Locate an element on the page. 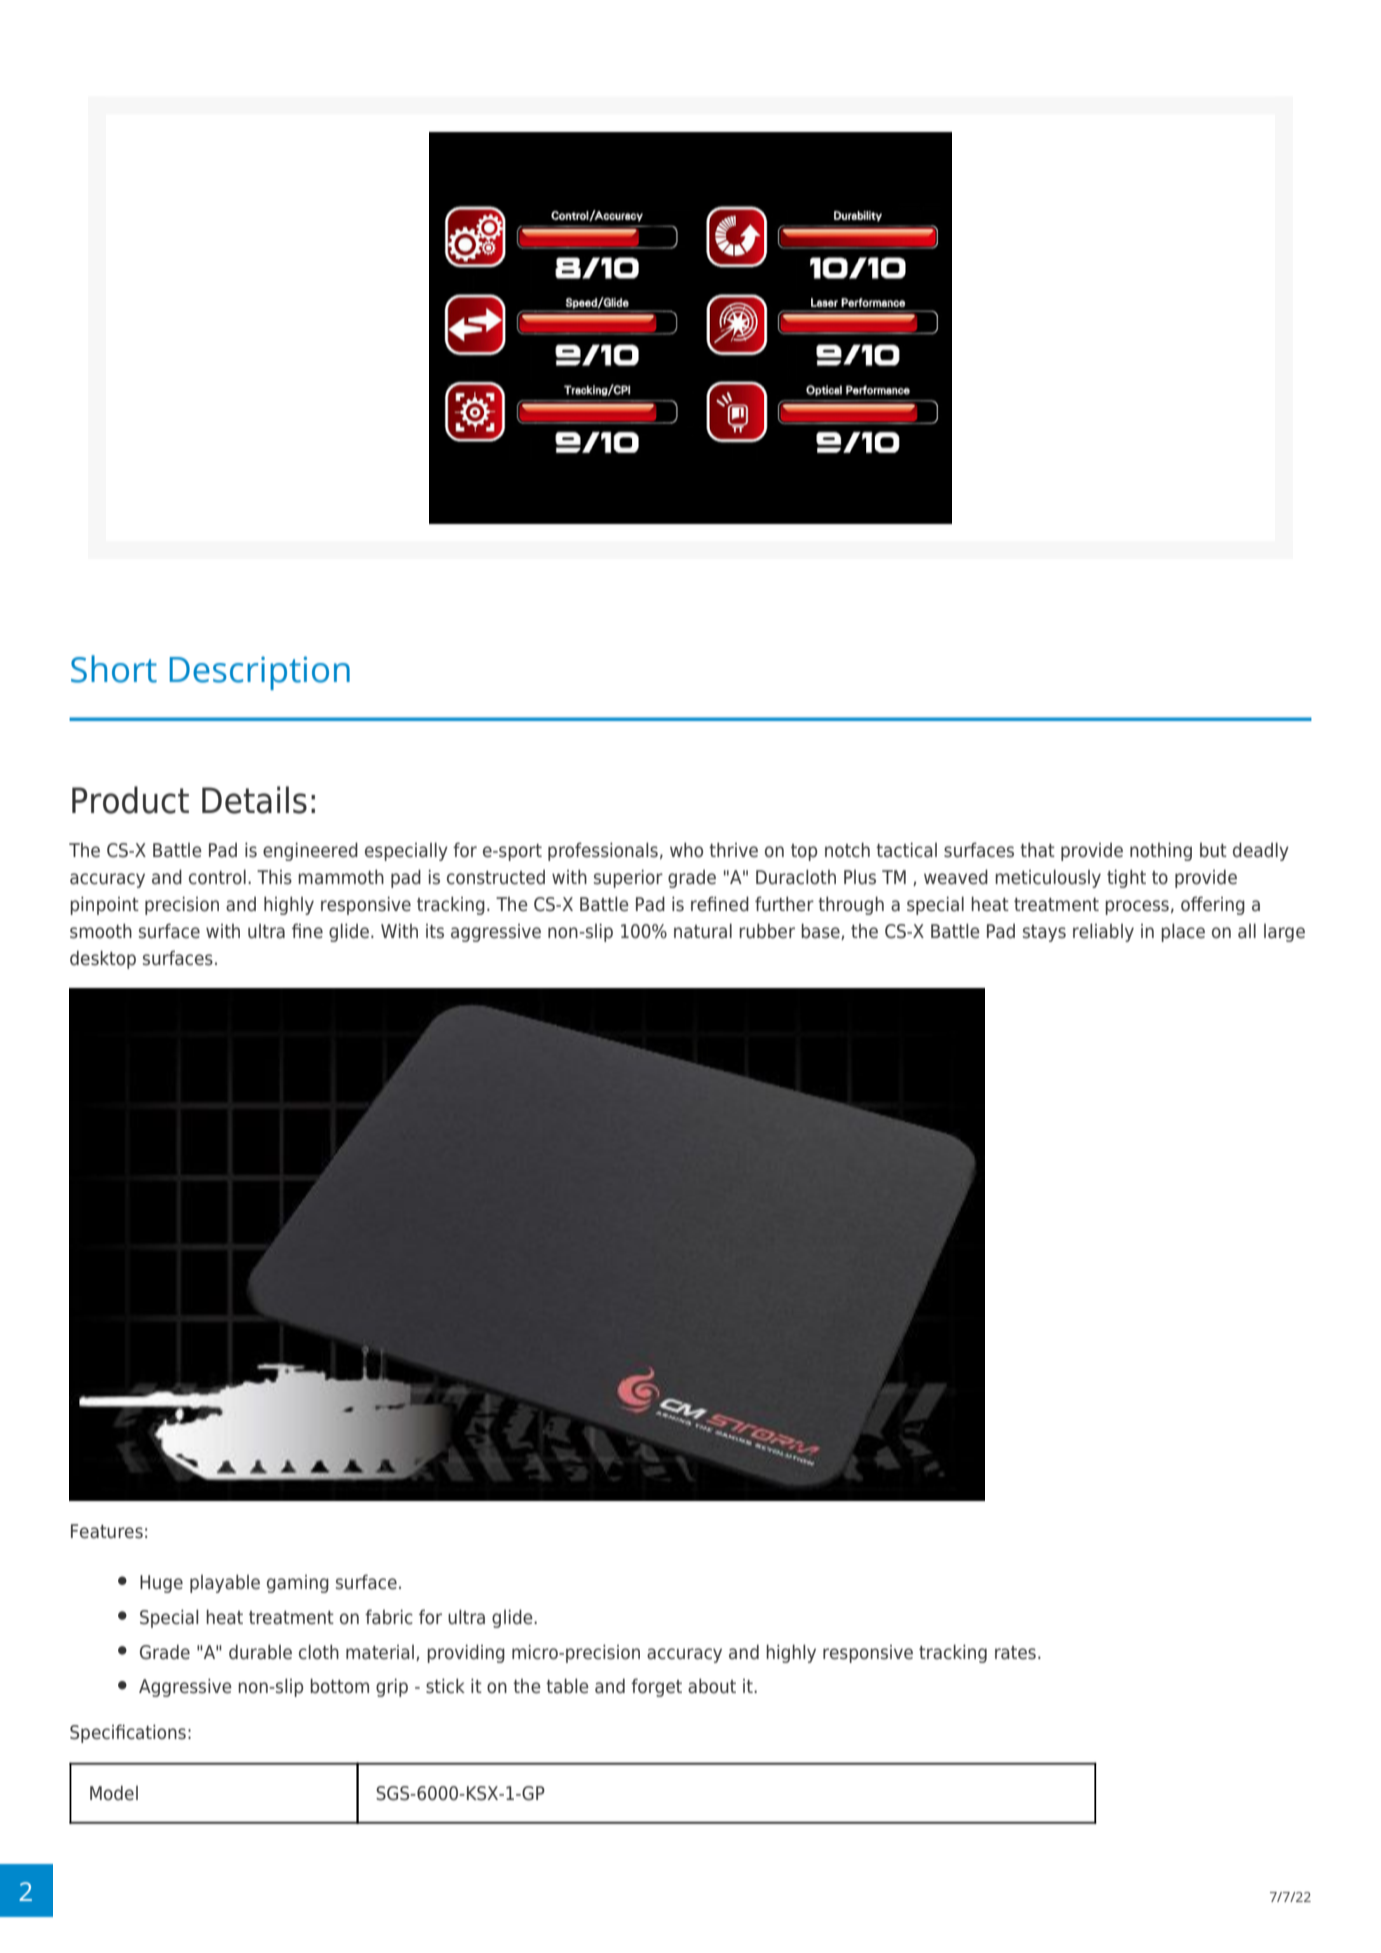 This image has width=1381, height=1953. reliably is located at coordinates (1103, 932).
